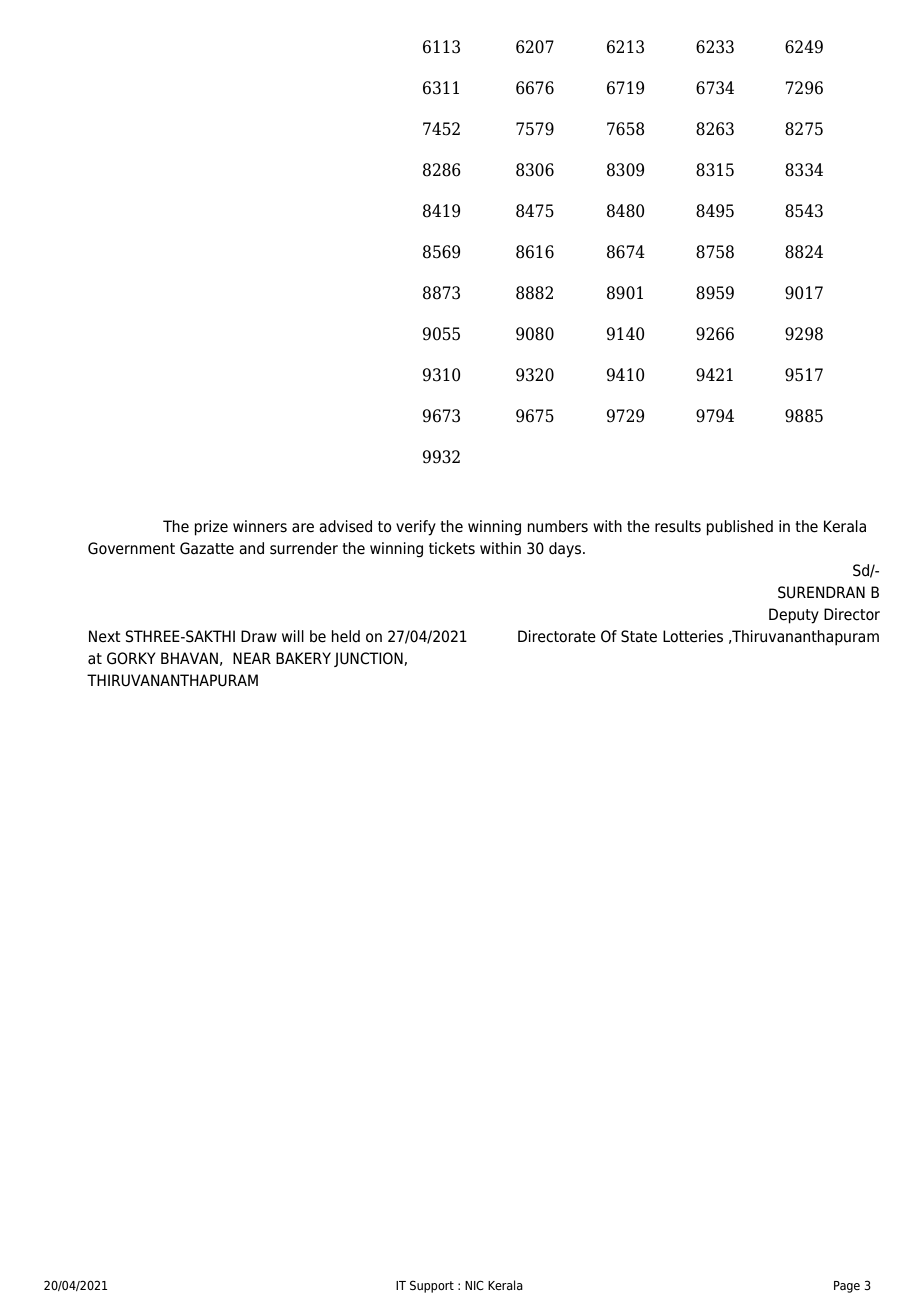 This screenshot has width=924, height=1308. What do you see at coordinates (345, 636) in the screenshot?
I see `held` at bounding box center [345, 636].
